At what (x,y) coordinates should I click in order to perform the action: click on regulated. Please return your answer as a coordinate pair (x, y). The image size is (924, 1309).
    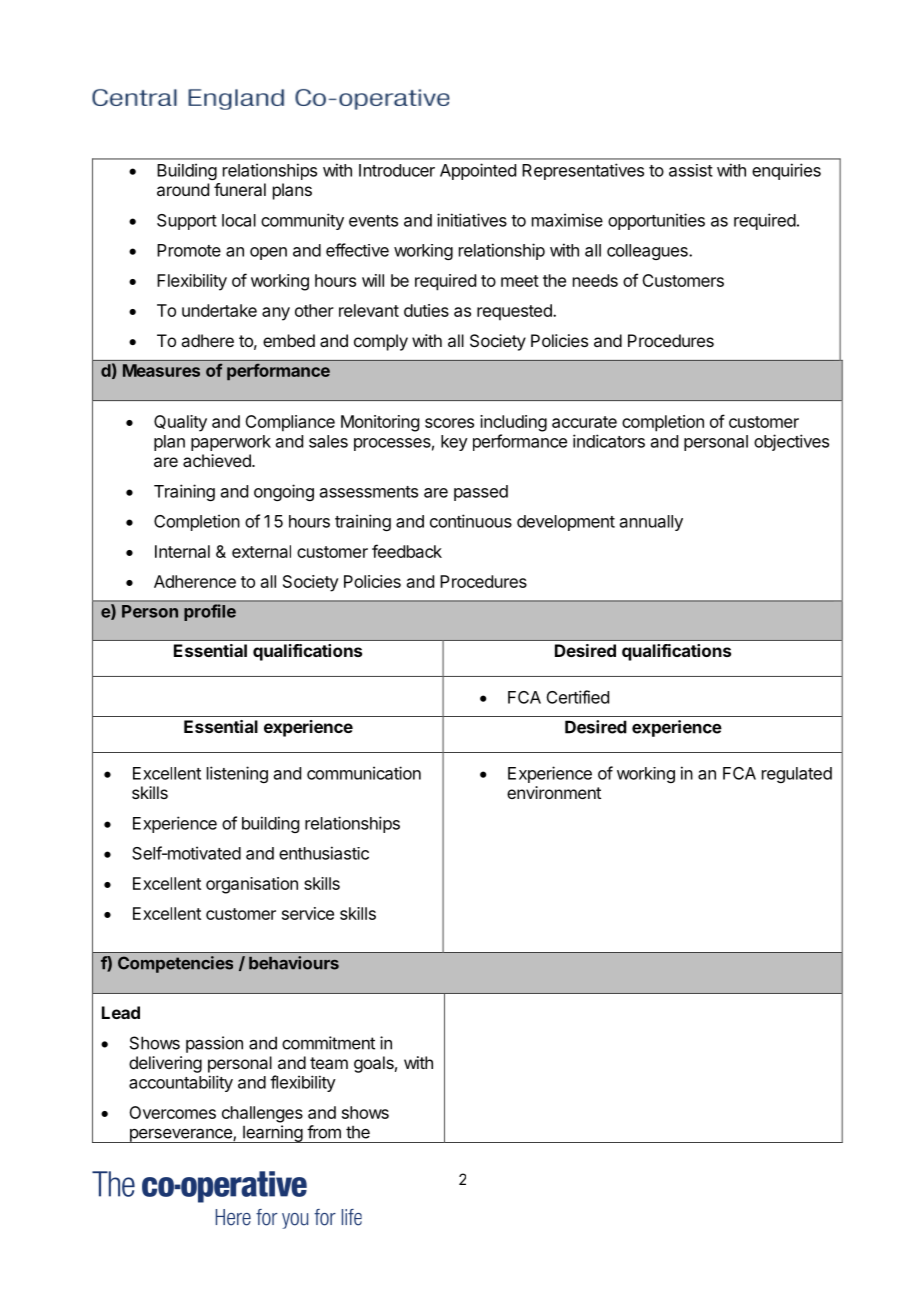
    Looking at the image, I should click on (797, 775).
